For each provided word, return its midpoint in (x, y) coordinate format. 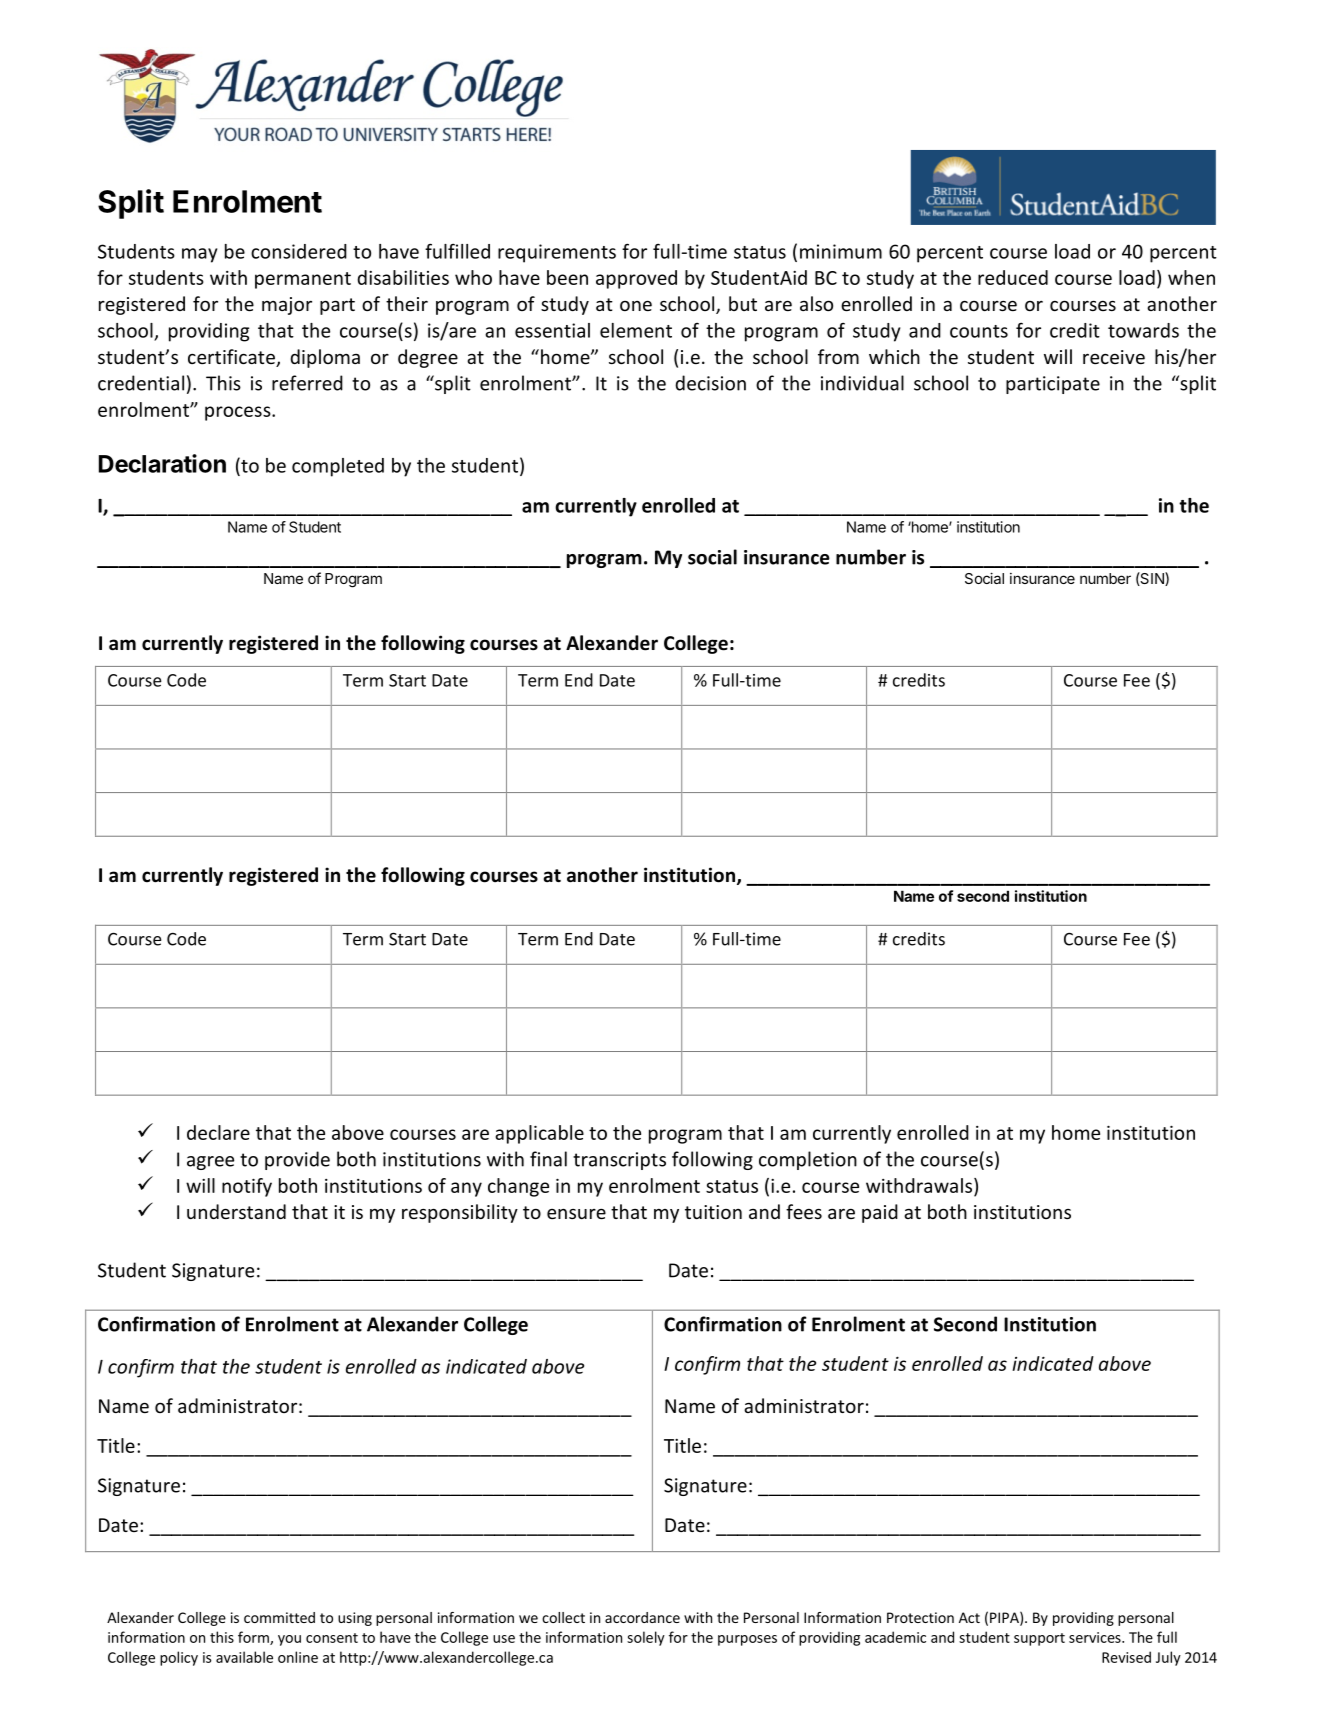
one (636, 305)
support (1039, 1639)
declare (218, 1132)
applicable (539, 1134)
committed (279, 1617)
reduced (1013, 277)
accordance (642, 1617)
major (287, 306)
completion (808, 1160)
